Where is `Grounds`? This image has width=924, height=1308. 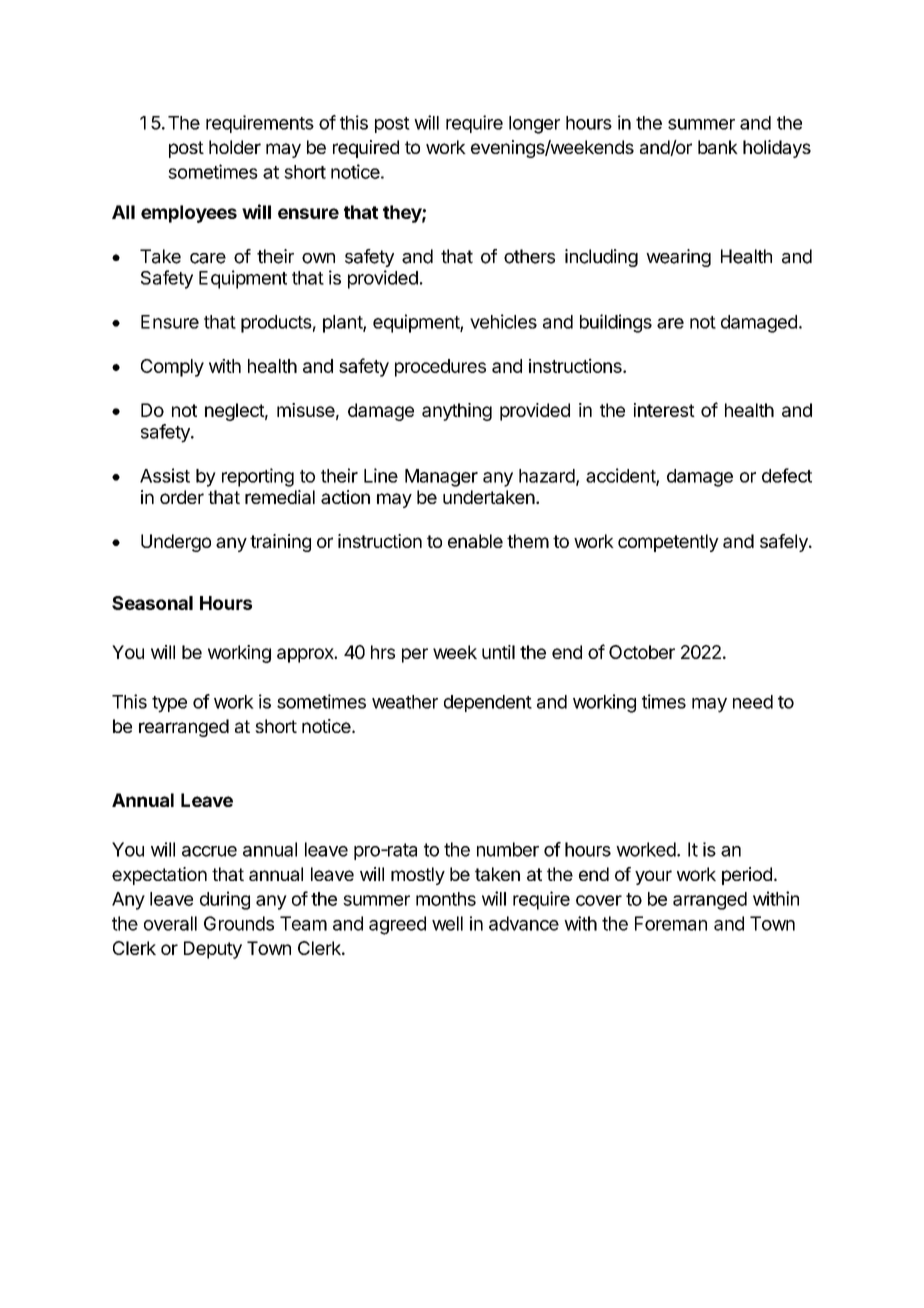 Grounds is located at coordinates (239, 923).
